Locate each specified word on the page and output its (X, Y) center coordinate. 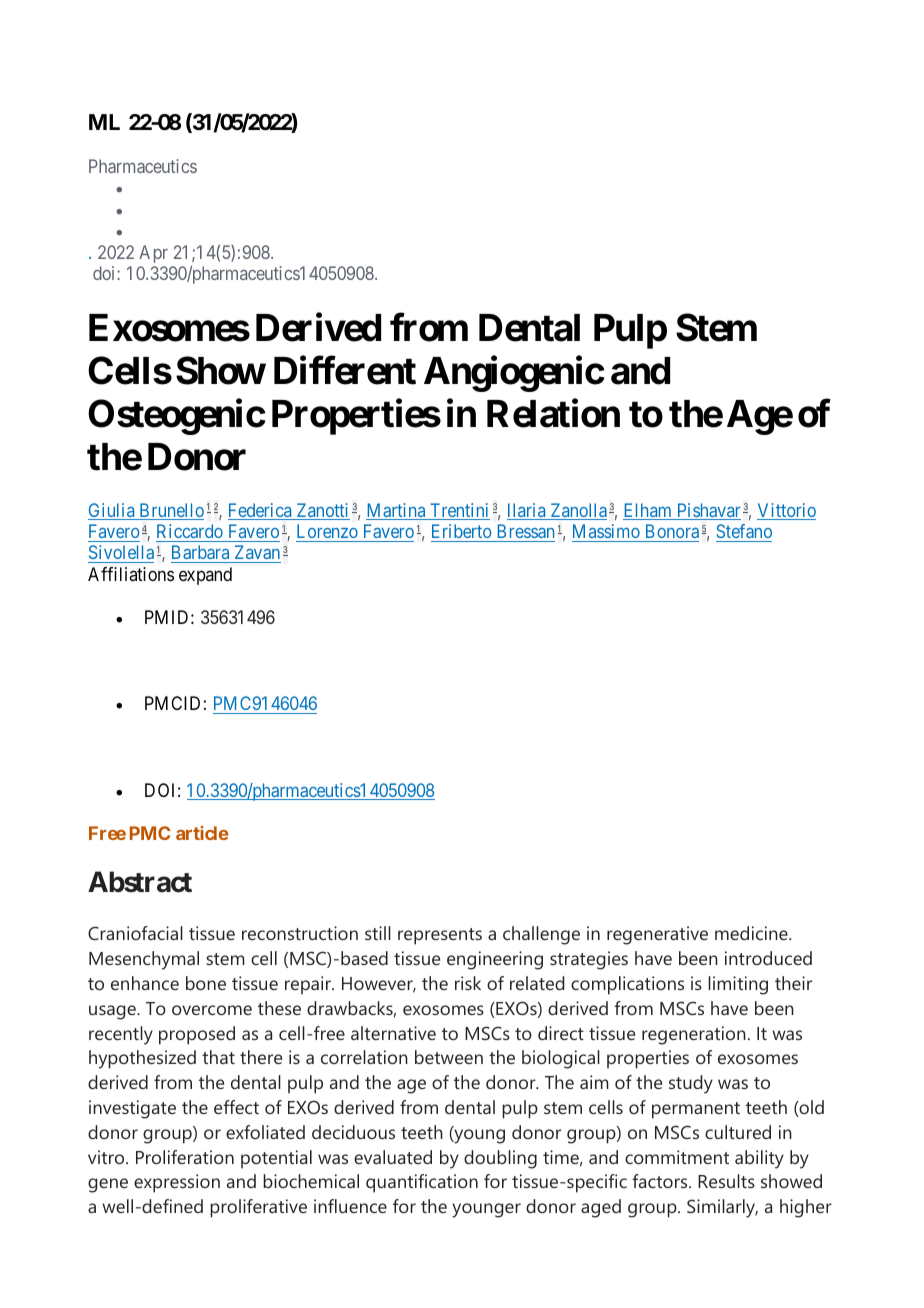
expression (177, 1183)
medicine (752, 933)
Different (345, 370)
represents (440, 936)
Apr (153, 254)
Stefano (744, 531)
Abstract (140, 882)
